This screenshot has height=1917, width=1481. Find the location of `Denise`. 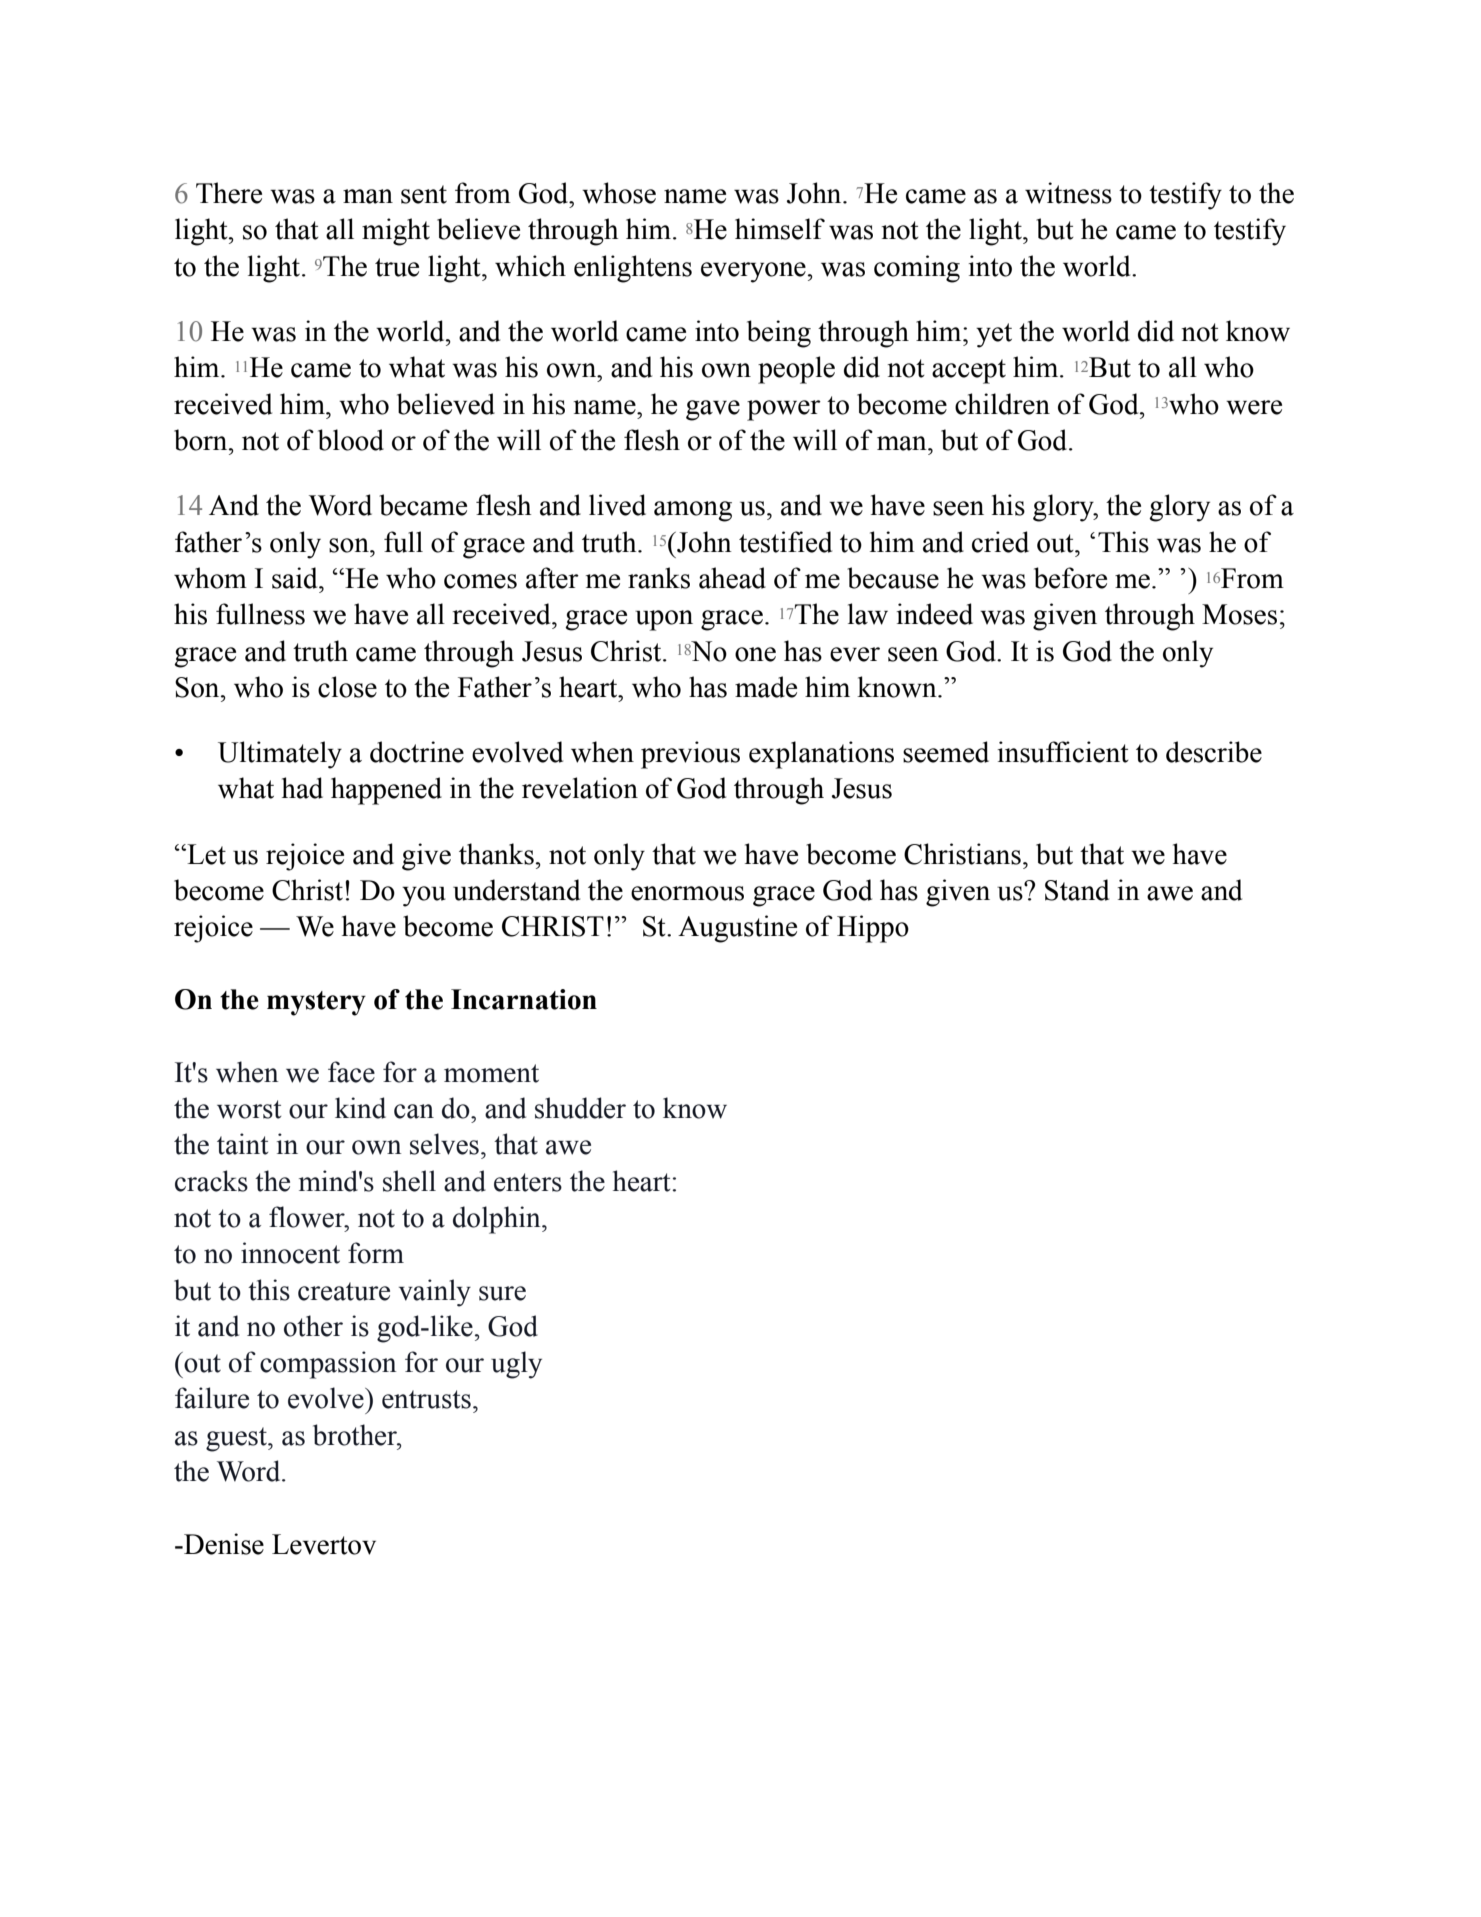

Denise is located at coordinates (223, 1544).
